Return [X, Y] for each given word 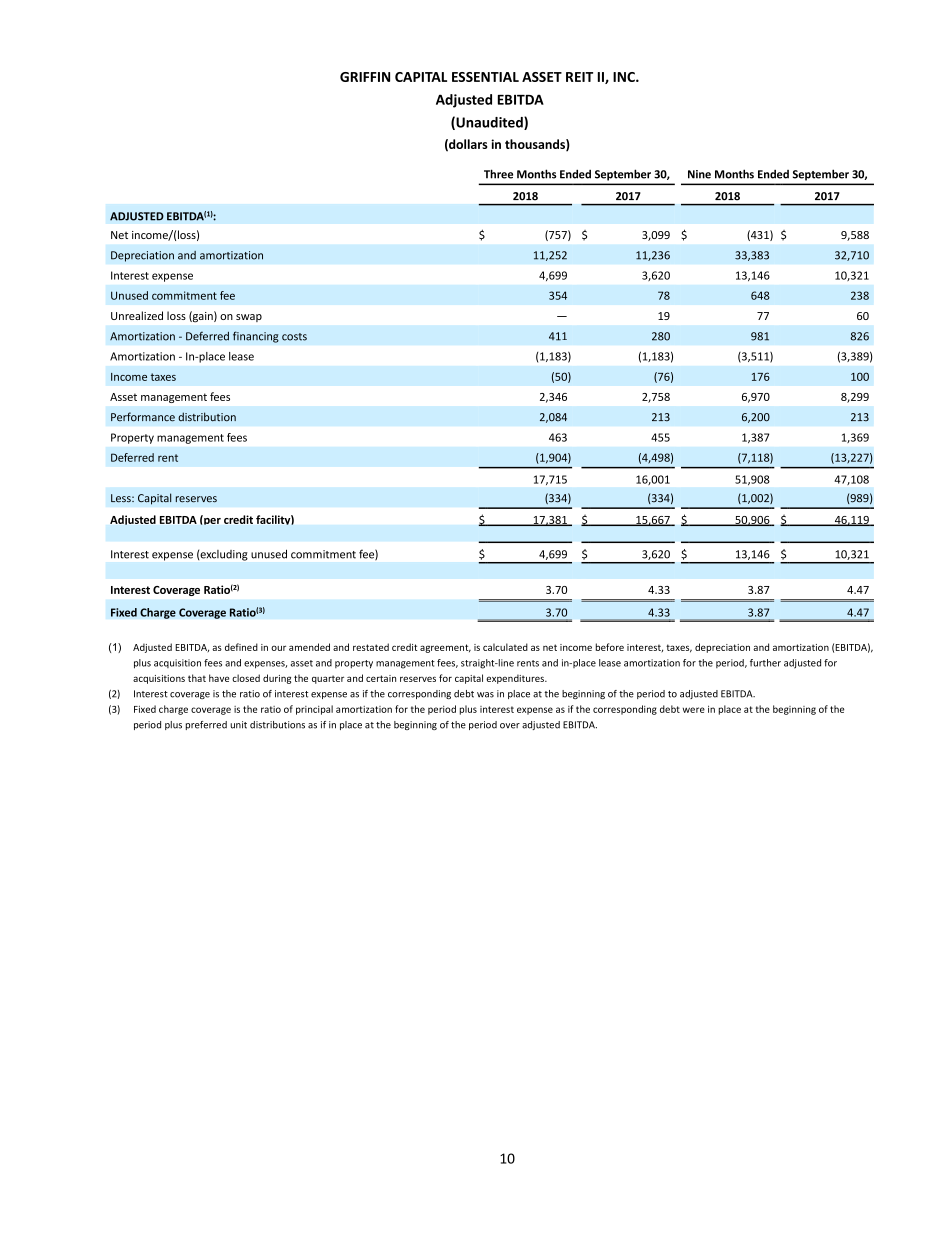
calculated [505, 647]
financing [256, 337]
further [765, 663]
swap [249, 318]
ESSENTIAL [485, 77]
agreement [445, 648]
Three [498, 174]
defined [241, 647]
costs [294, 337]
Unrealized [137, 315]
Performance [143, 417]
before [610, 647]
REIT [579, 77]
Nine [699, 174]
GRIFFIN [365, 77]
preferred [206, 725]
